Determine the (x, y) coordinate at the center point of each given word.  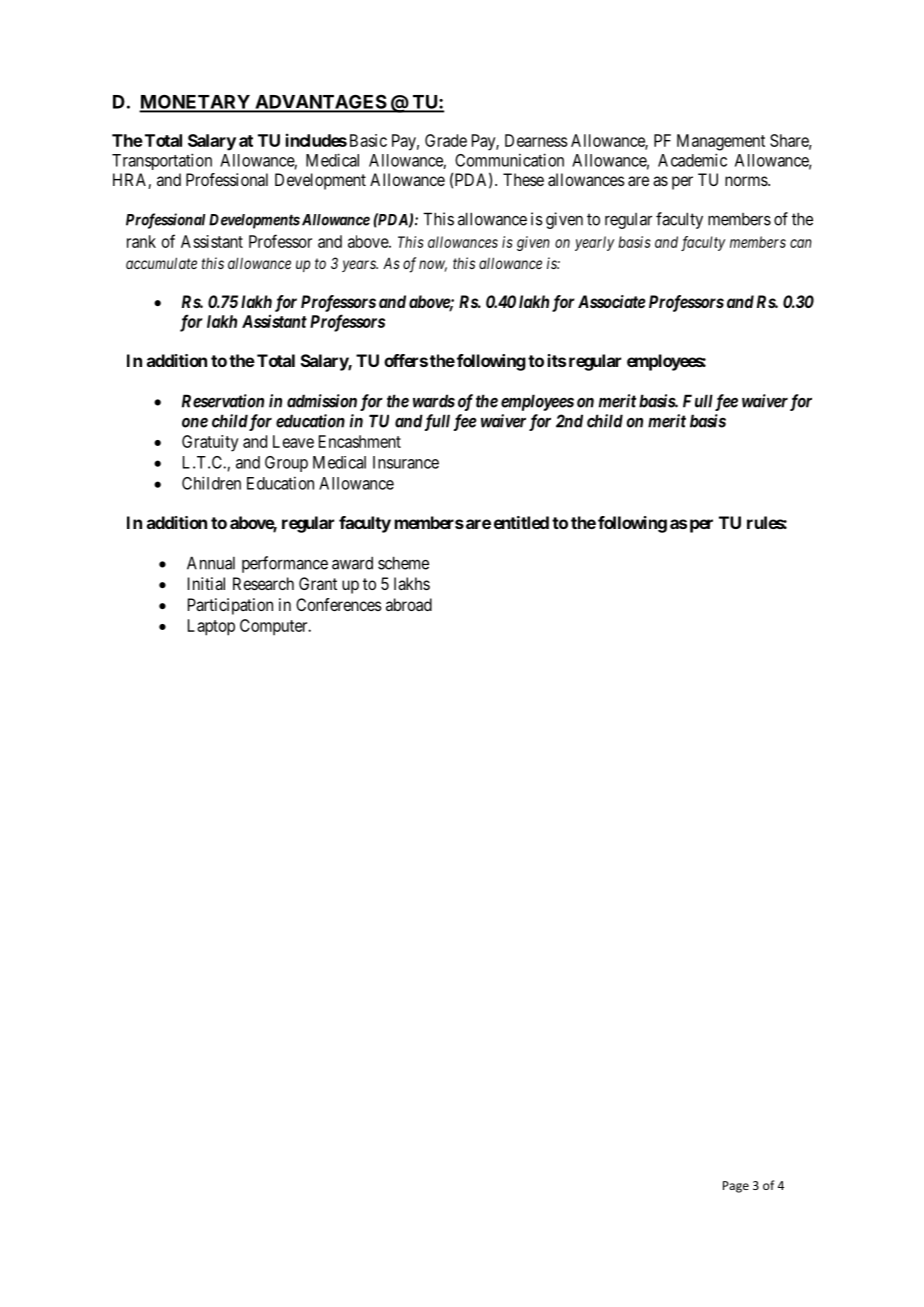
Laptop (211, 627)
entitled (521, 522)
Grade (446, 140)
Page (736, 1187)
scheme (403, 563)
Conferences (339, 604)
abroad (409, 604)
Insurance (406, 462)
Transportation (162, 161)
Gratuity (210, 443)
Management (721, 142)
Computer (275, 627)
